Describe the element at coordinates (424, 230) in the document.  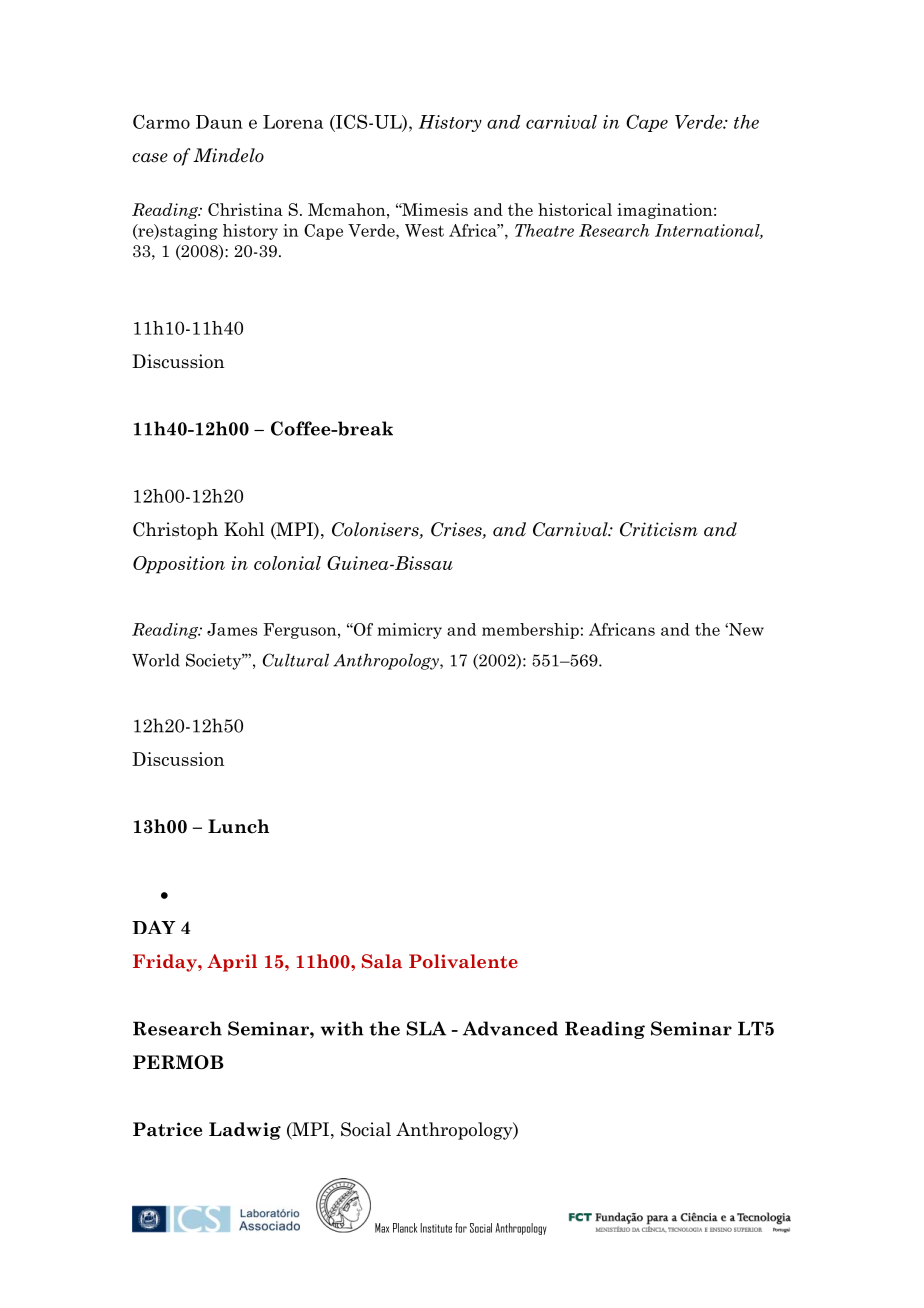
I see `West` at that location.
